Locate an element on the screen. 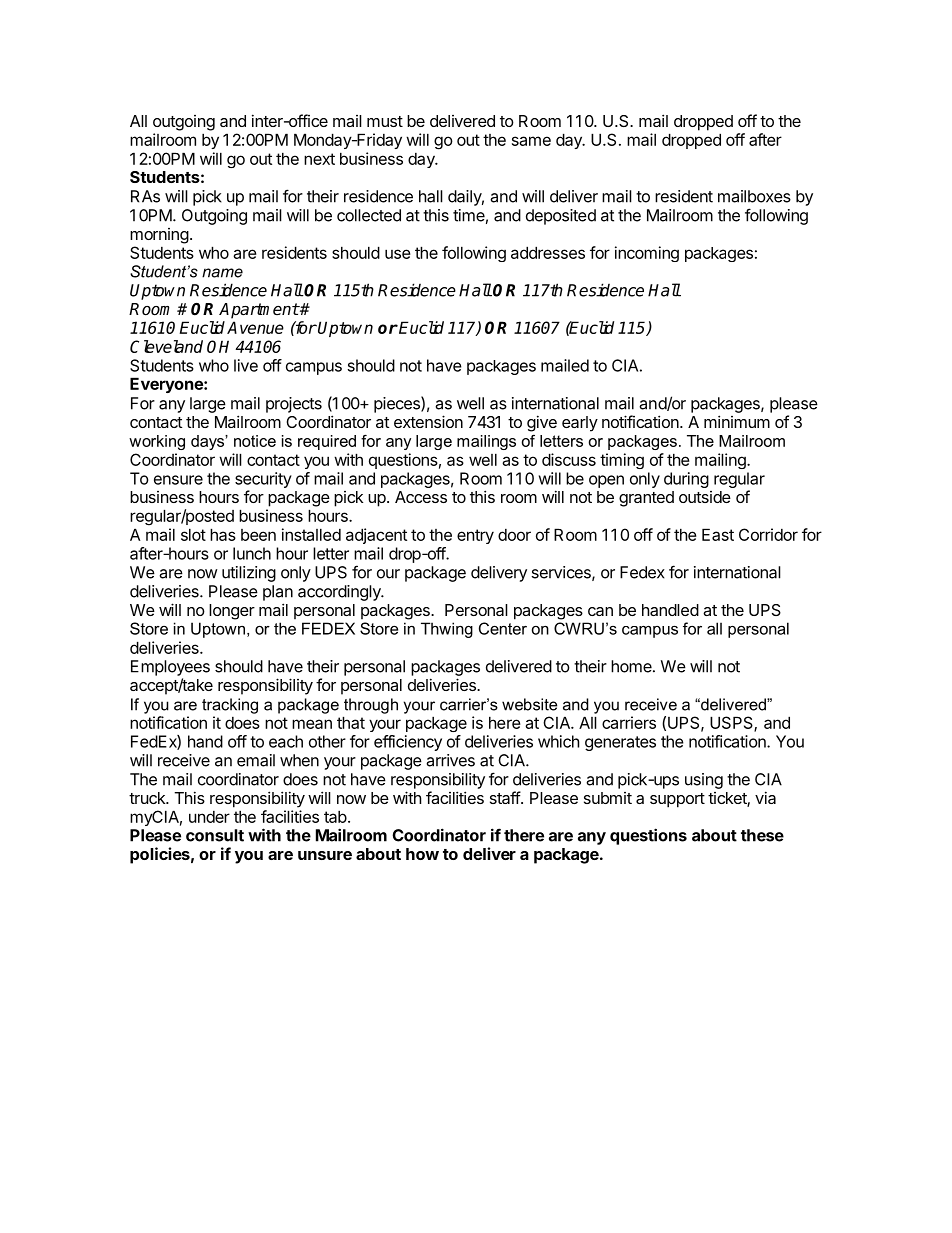 Image resolution: width=952 pixels, height=1233 pixels. consult is located at coordinates (215, 835).
